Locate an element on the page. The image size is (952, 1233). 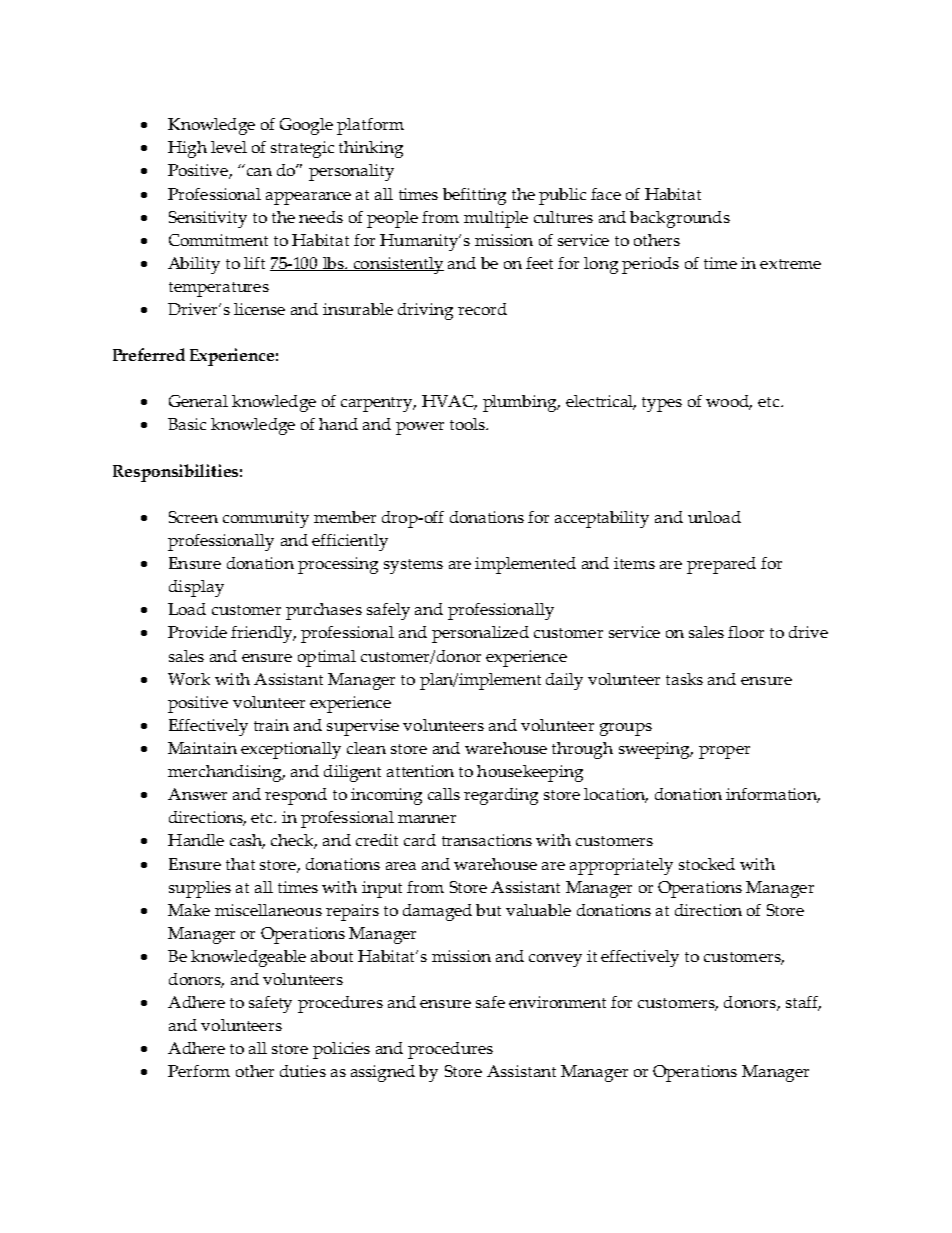
backgrounds is located at coordinates (680, 219).
